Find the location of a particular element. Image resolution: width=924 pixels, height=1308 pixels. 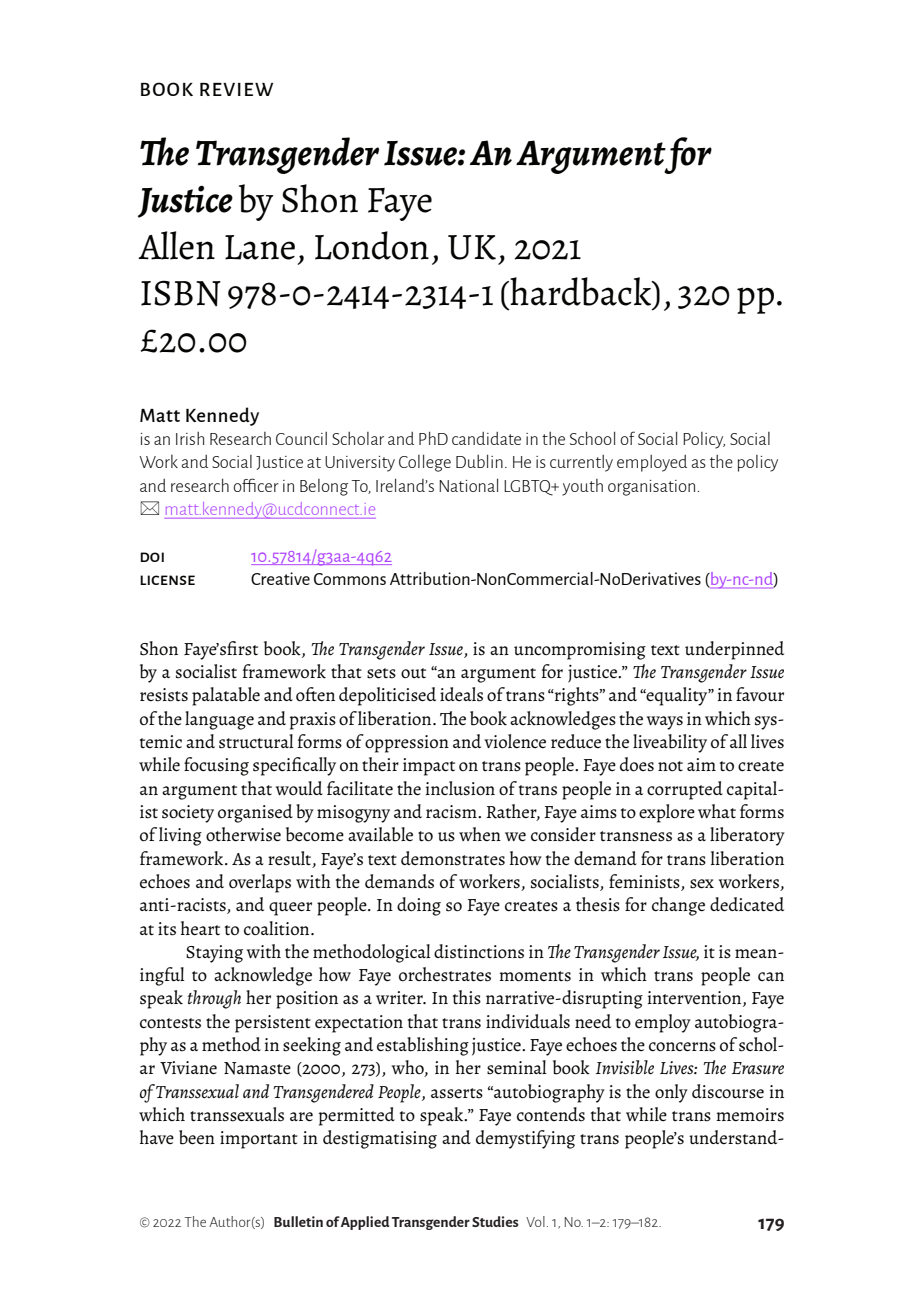

memoirs is located at coordinates (750, 1115).
